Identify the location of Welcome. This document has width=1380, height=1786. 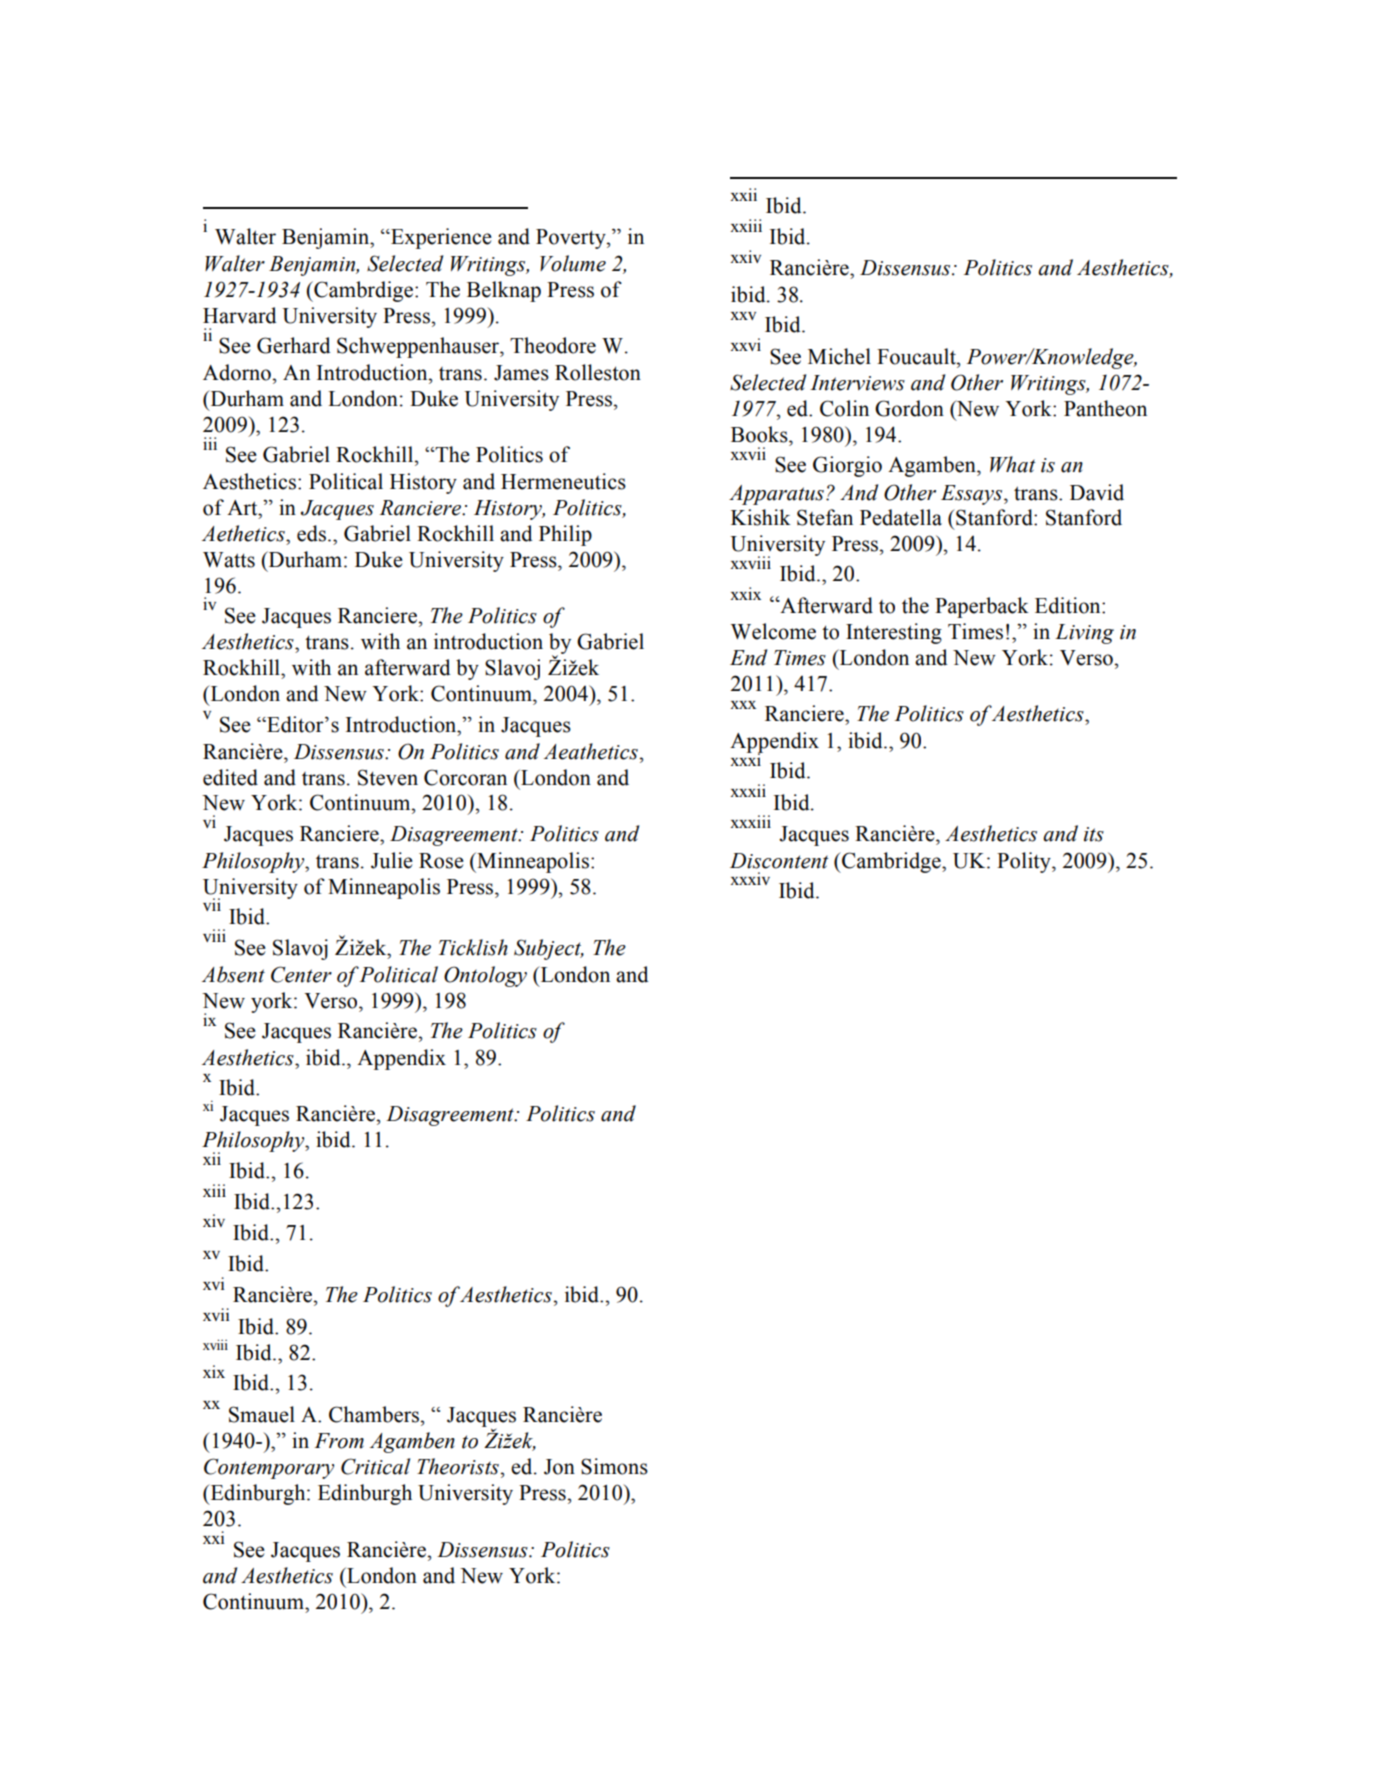
(773, 631).
